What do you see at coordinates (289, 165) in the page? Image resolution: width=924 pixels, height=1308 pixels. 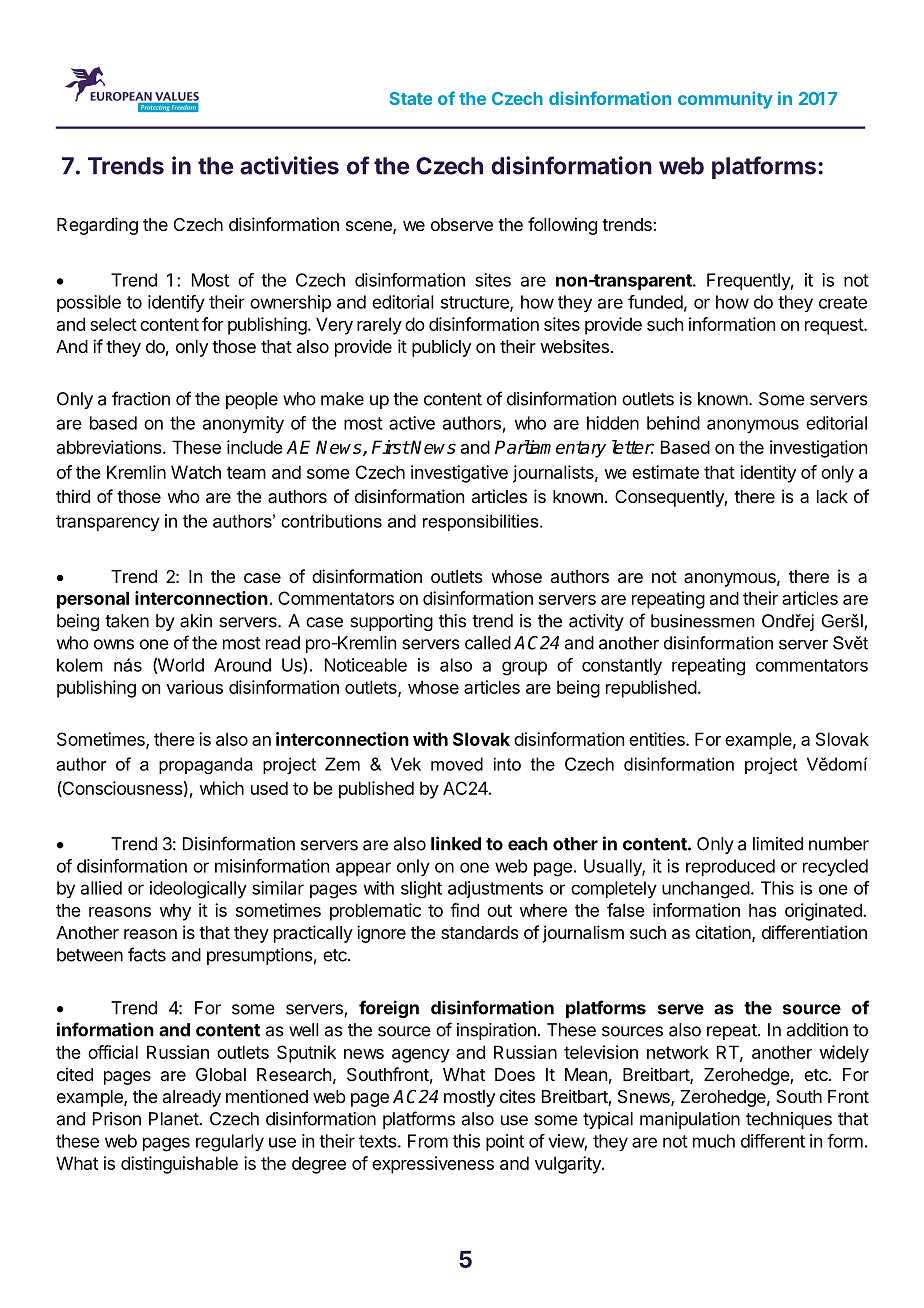 I see `activities` at bounding box center [289, 165].
